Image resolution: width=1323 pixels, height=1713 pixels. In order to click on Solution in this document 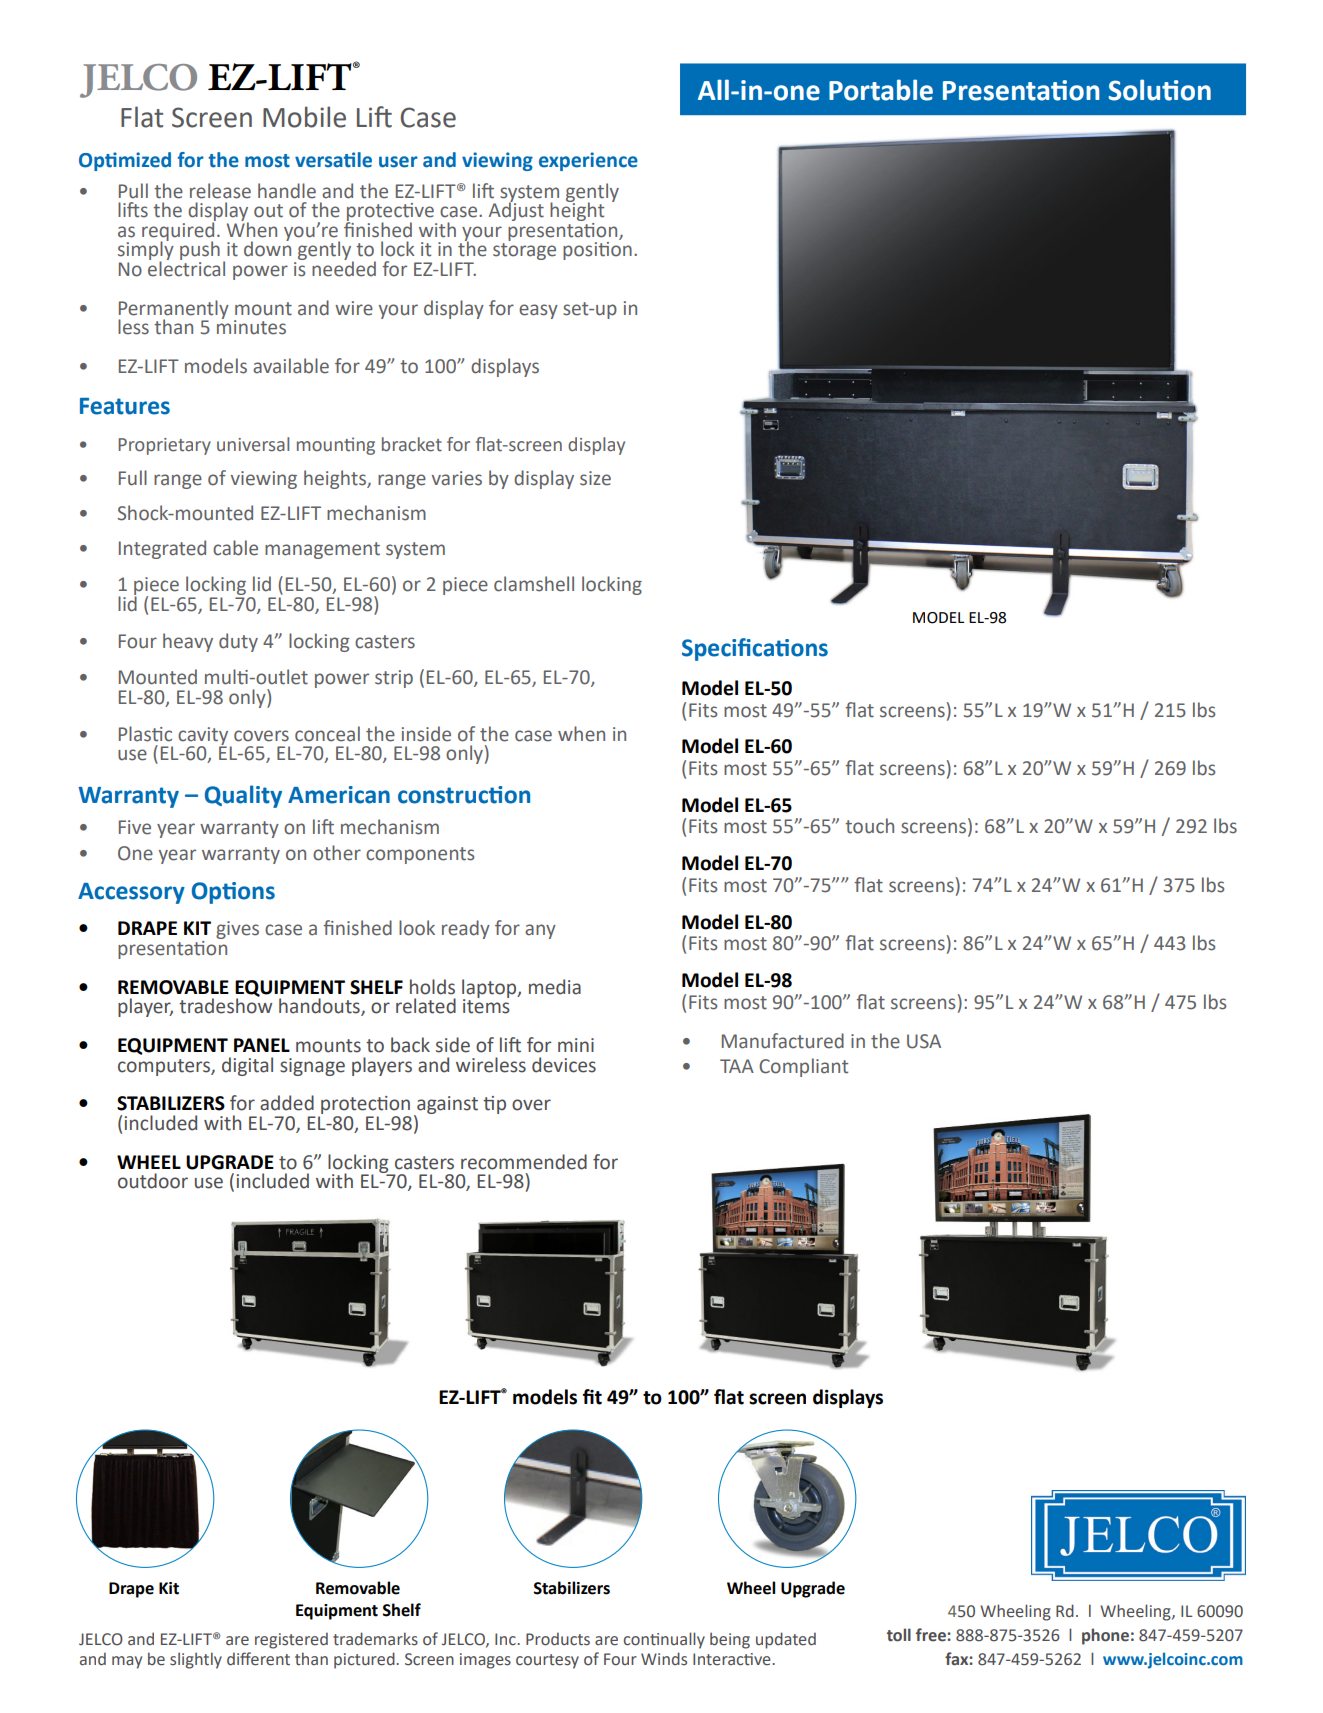, I will do `click(1160, 90)`.
